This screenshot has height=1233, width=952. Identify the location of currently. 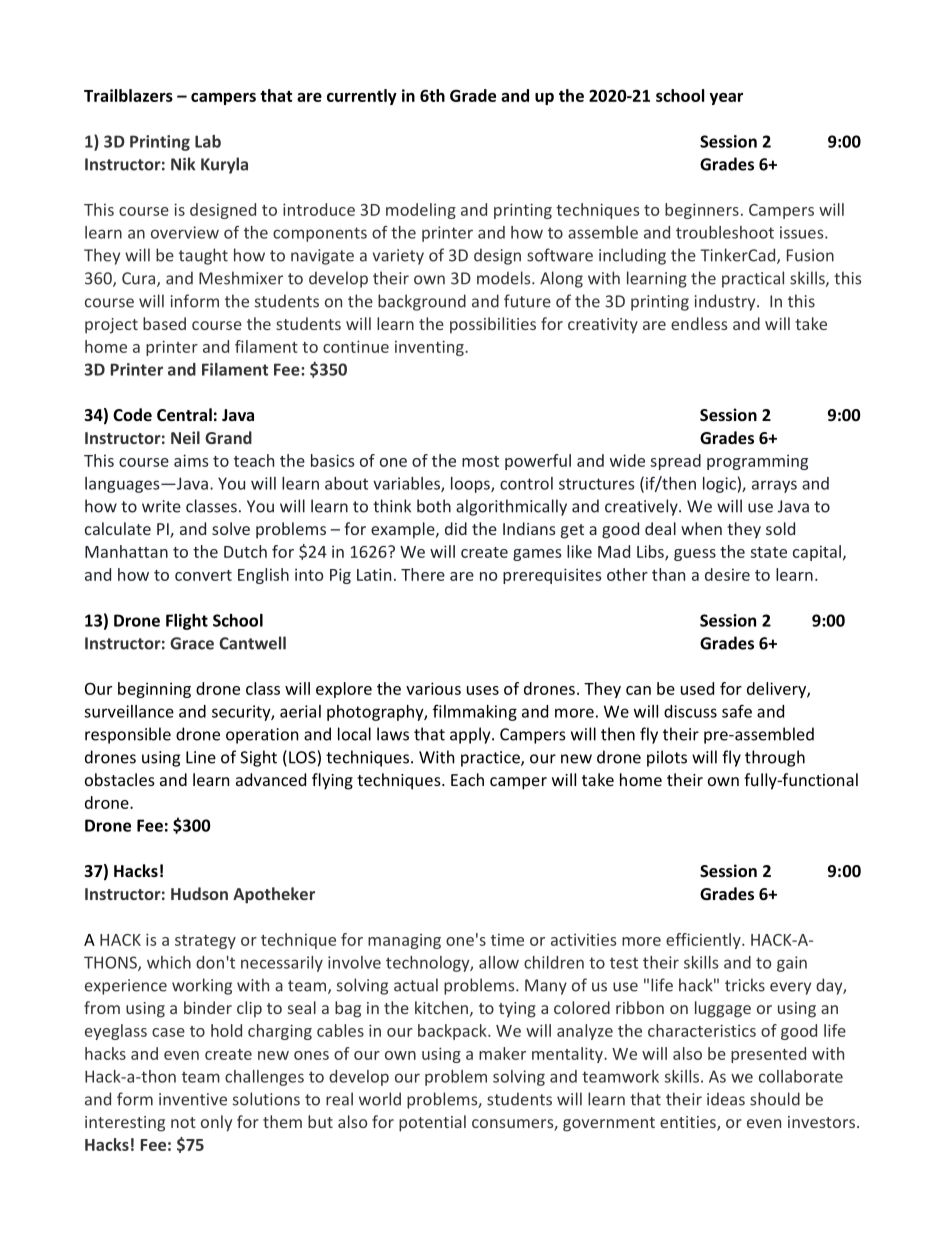
(362, 97).
